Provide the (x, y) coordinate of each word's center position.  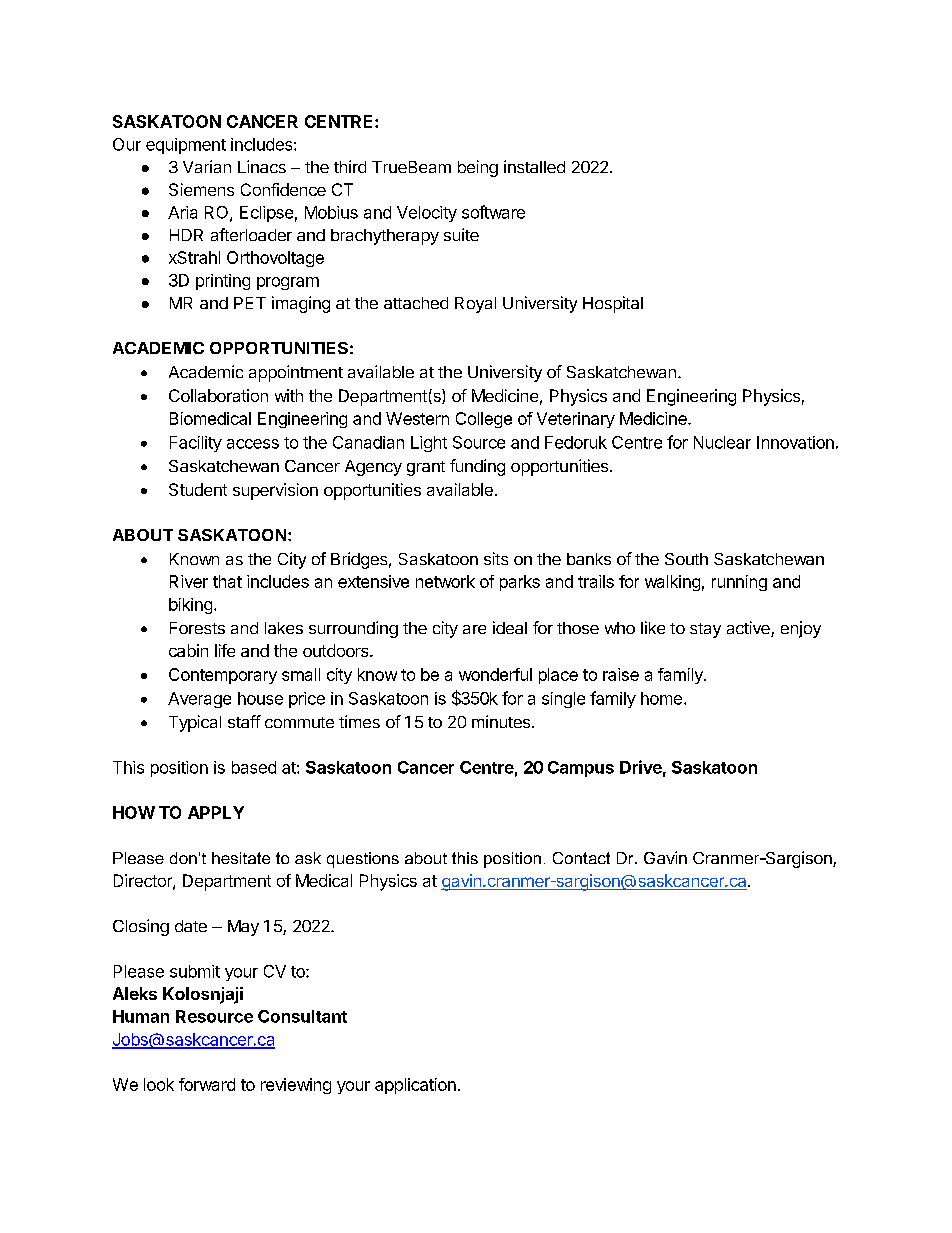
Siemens (201, 189)
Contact (581, 858)
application (415, 1086)
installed (534, 166)
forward (207, 1084)
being (478, 168)
